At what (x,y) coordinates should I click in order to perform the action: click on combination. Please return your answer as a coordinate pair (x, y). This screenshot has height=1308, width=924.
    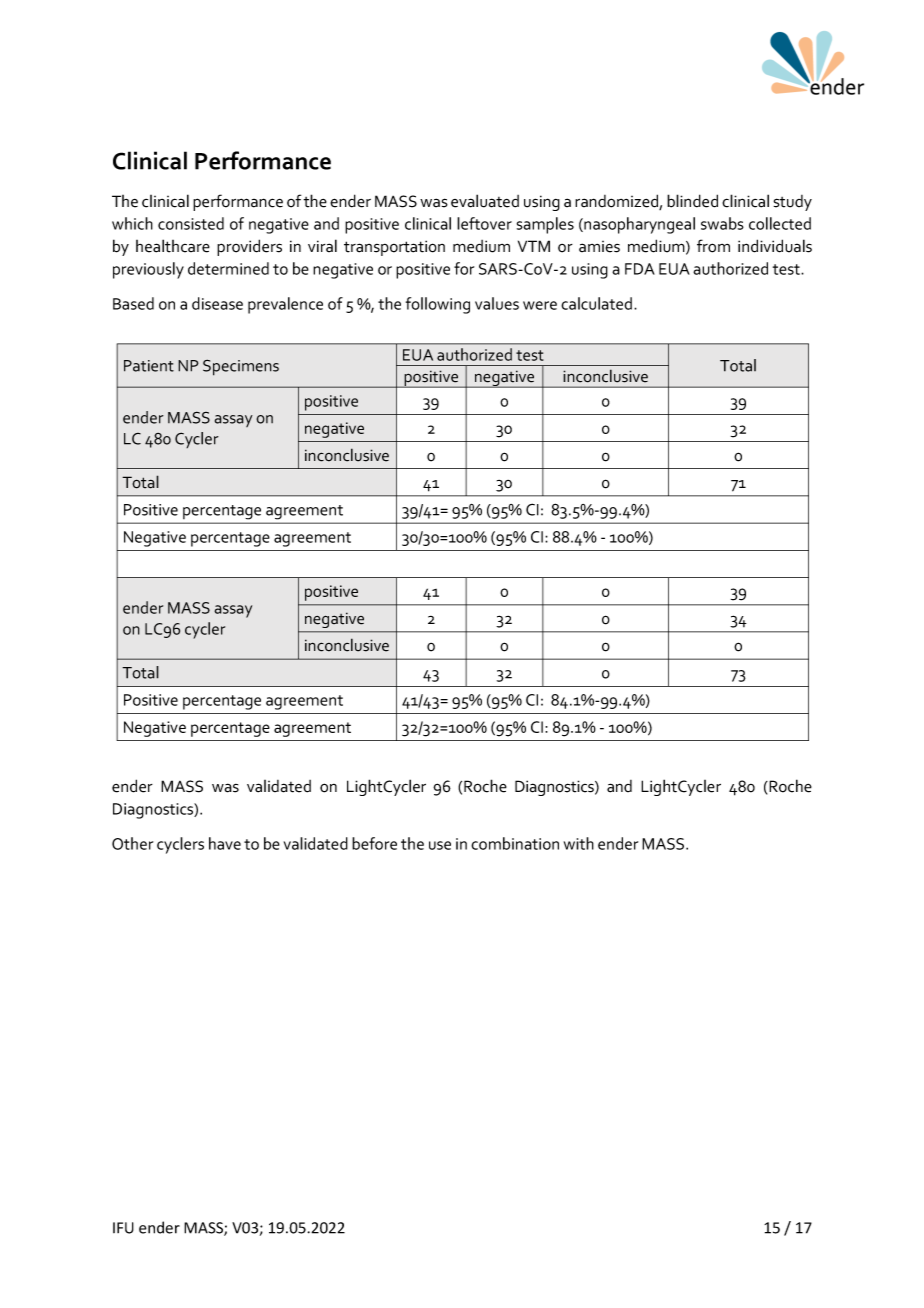
    Looking at the image, I should click on (515, 843).
